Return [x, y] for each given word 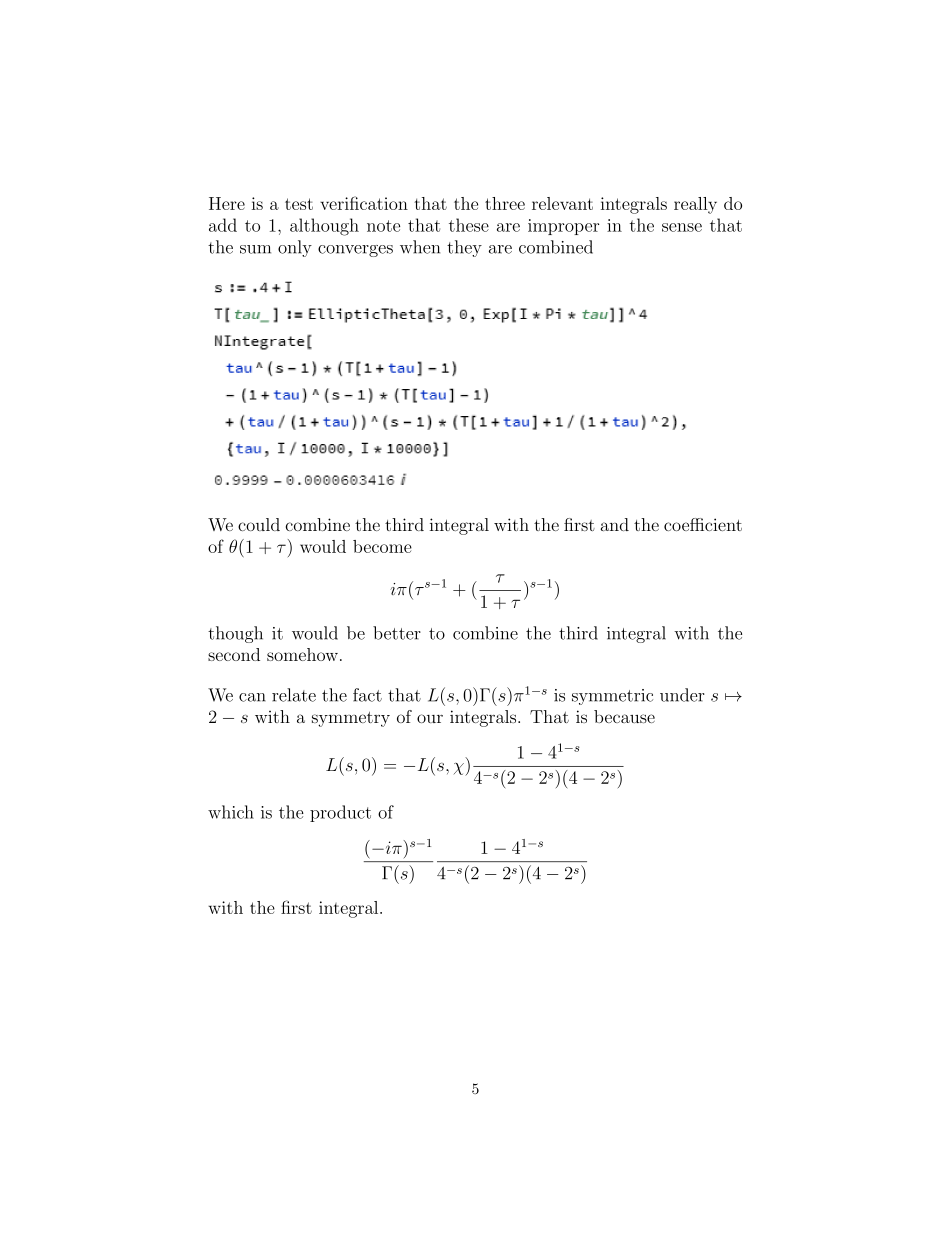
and [614, 524]
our [430, 718]
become [382, 546]
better [397, 633]
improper [563, 227]
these [469, 225]
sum [255, 249]
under [682, 695]
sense [682, 227]
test [299, 204]
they [464, 248]
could [259, 524]
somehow [302, 654]
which [231, 812]
